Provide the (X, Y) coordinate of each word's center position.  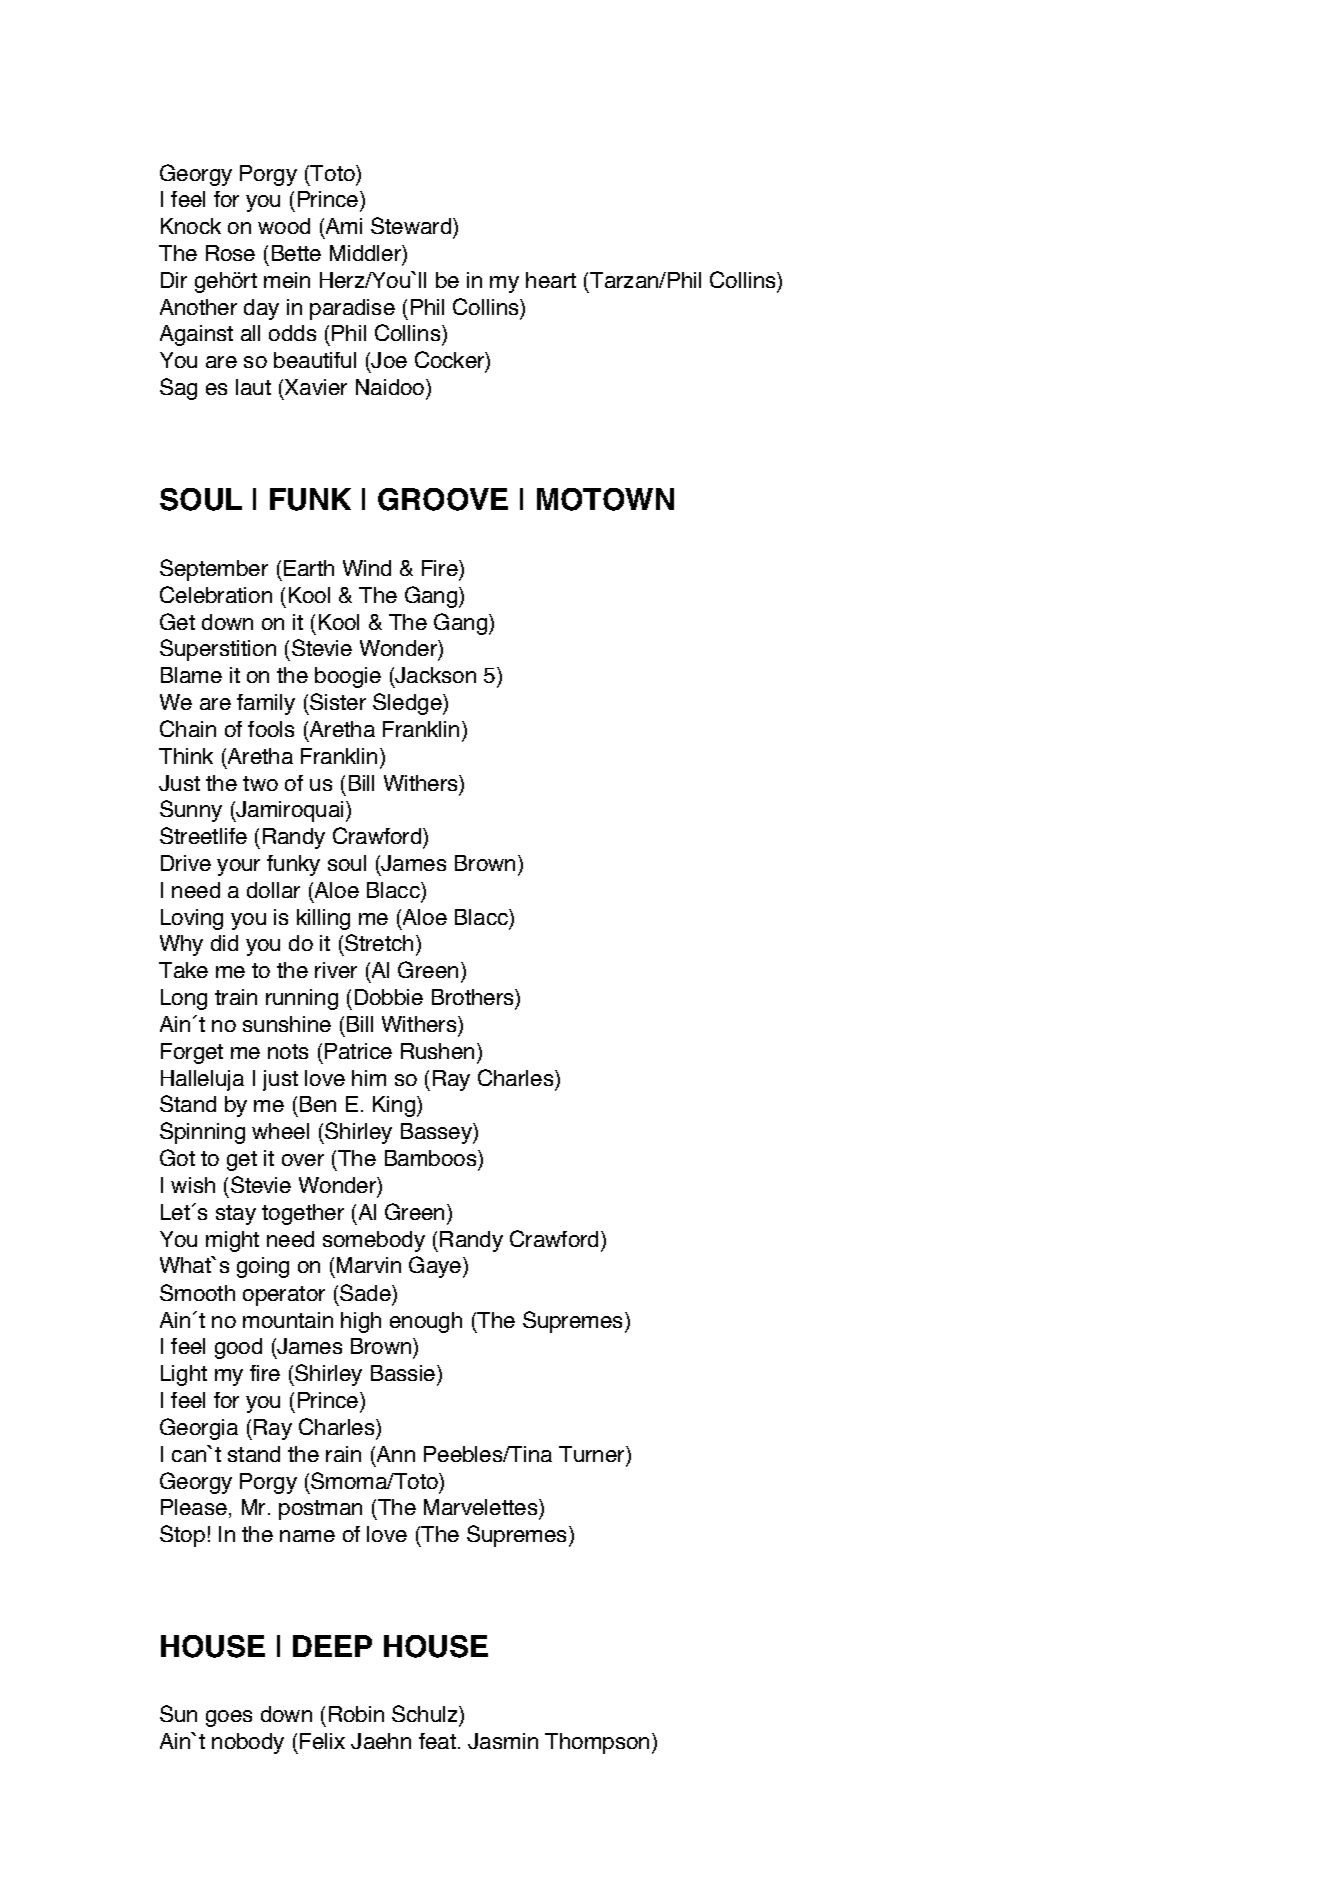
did (224, 943)
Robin (356, 1714)
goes (229, 1718)
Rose (230, 253)
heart (551, 280)
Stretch (379, 942)
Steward (412, 227)
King (395, 1106)
